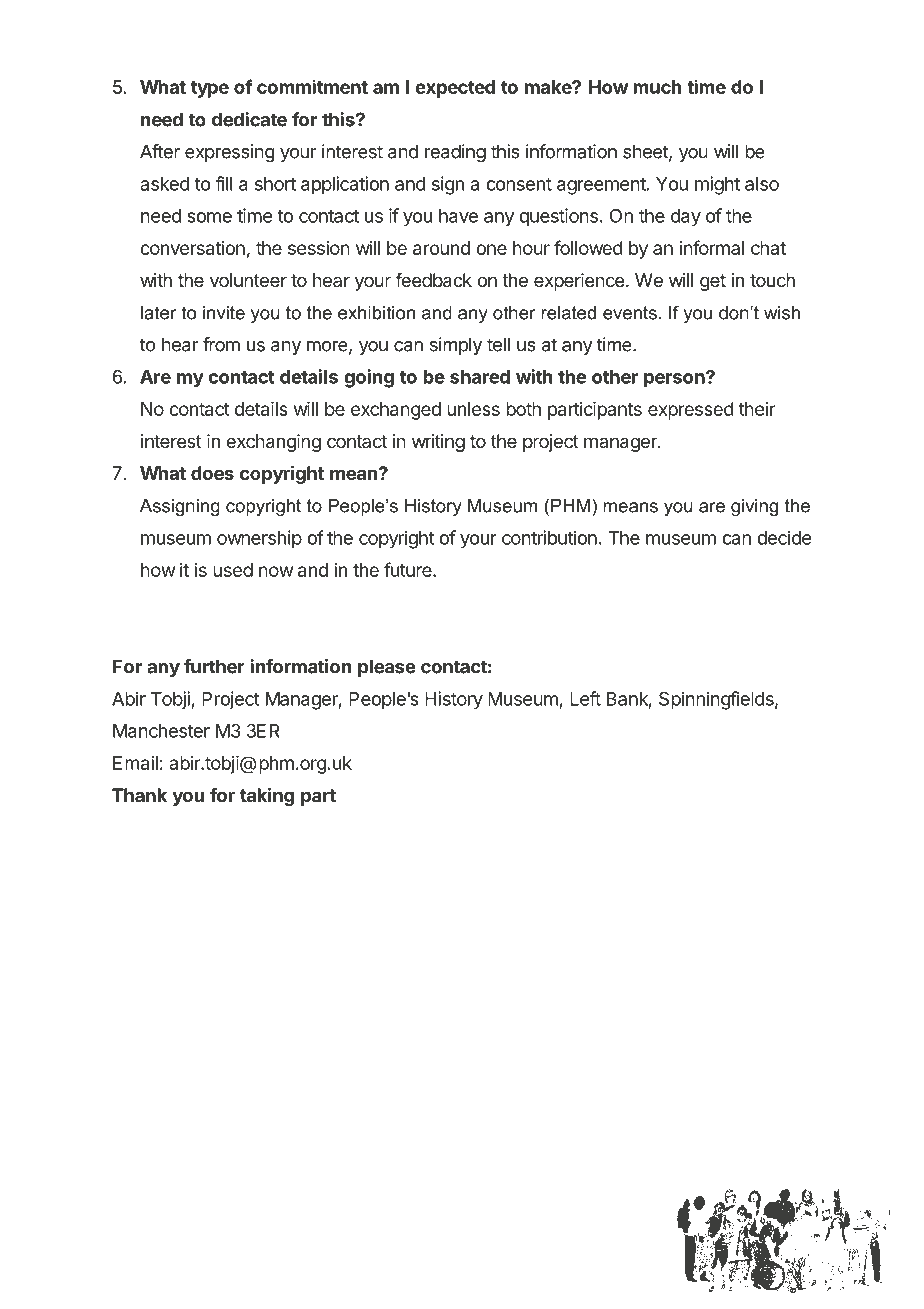 The width and height of the screenshot is (924, 1309). I want to click on get, so click(713, 282).
